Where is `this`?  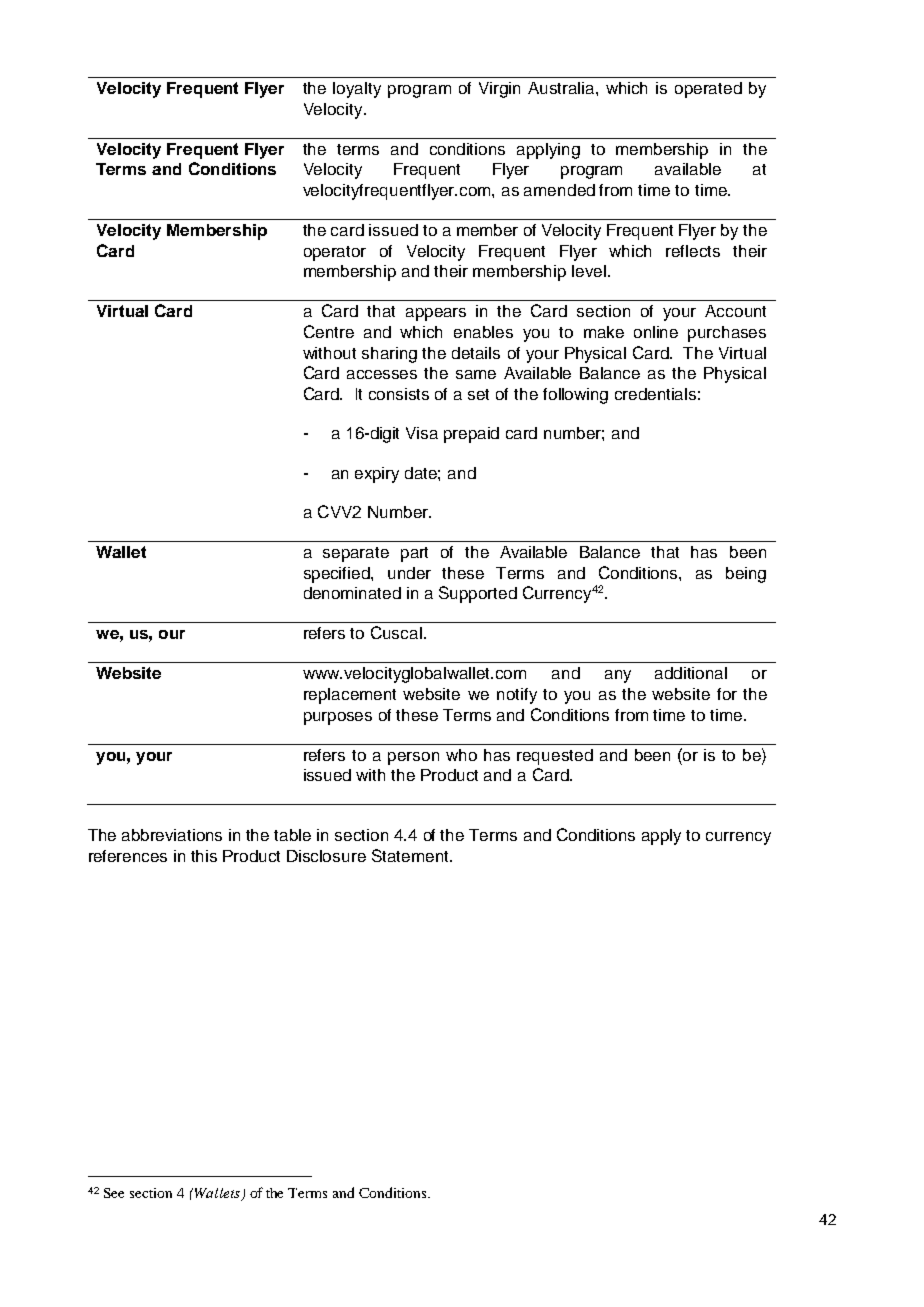 this is located at coordinates (204, 856).
